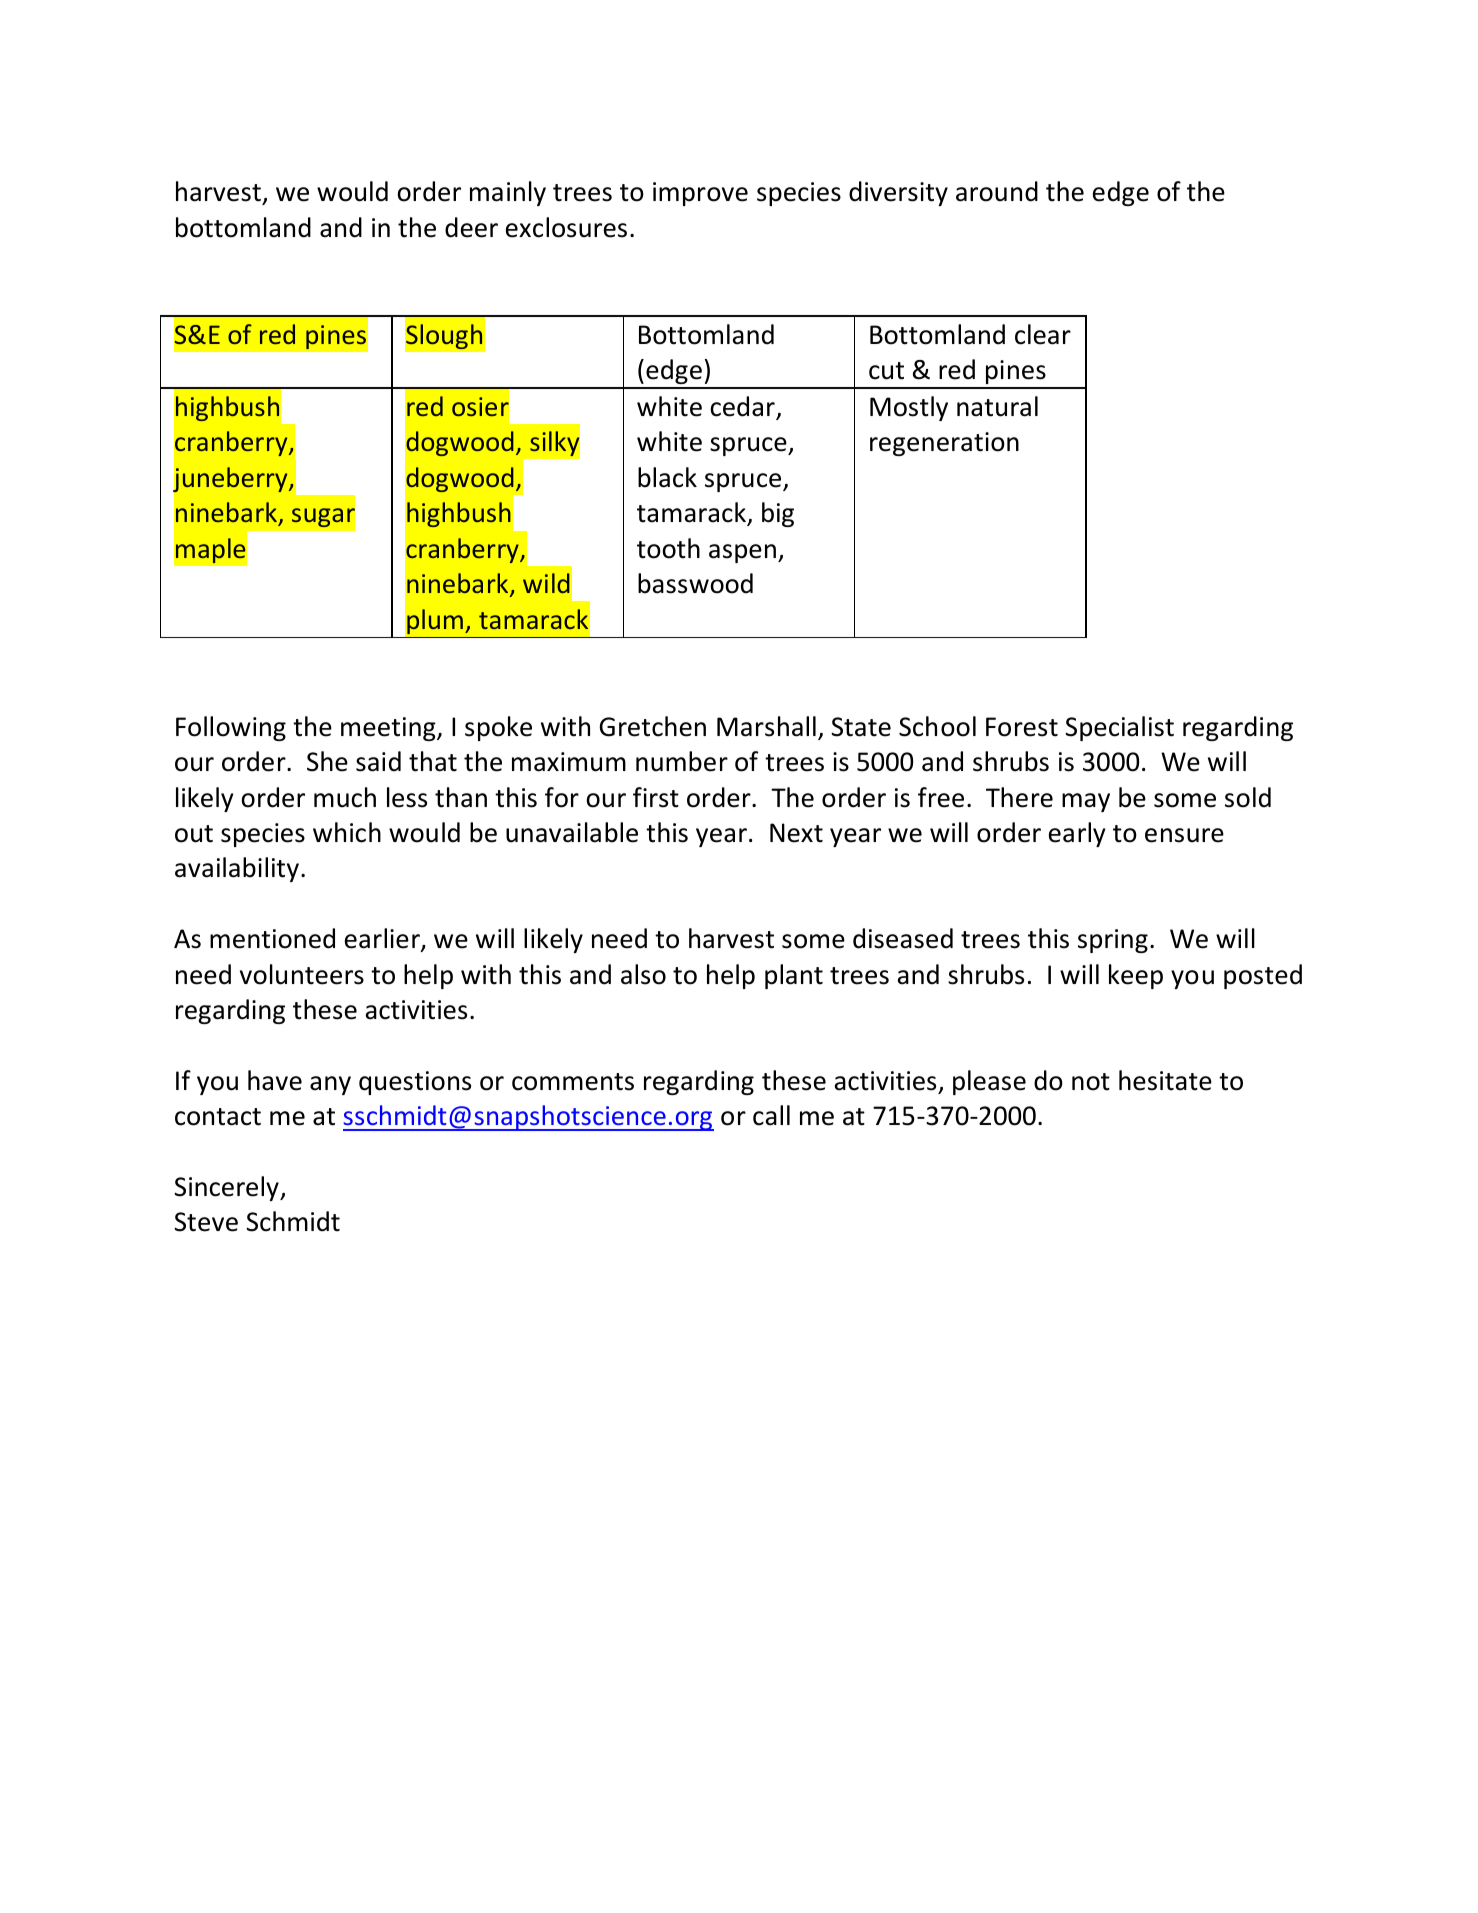 The height and width of the page is (1913, 1478). Describe the element at coordinates (771, 1115) in the page. I see `call` at that location.
